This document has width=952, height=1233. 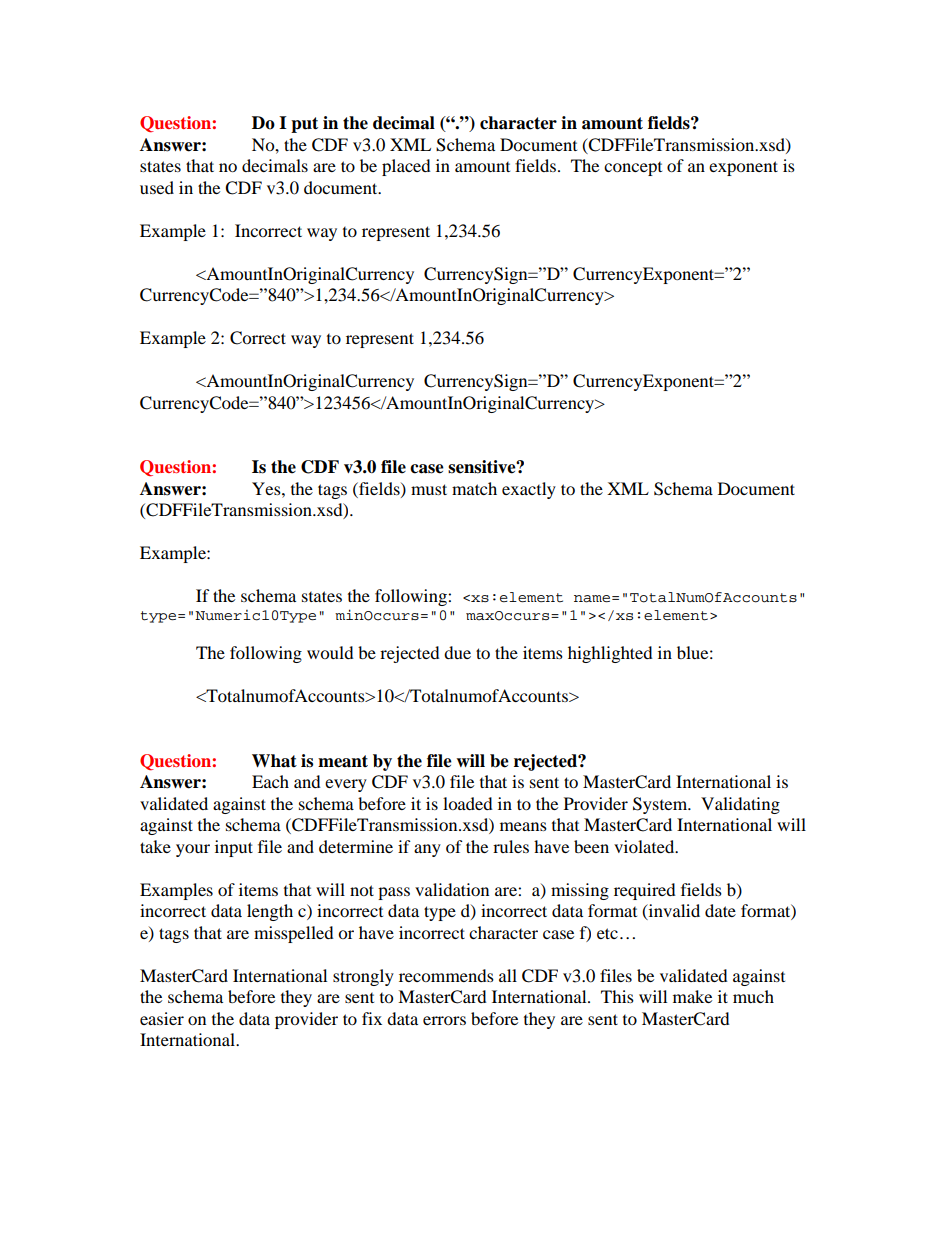 I want to click on placed, so click(x=406, y=167).
